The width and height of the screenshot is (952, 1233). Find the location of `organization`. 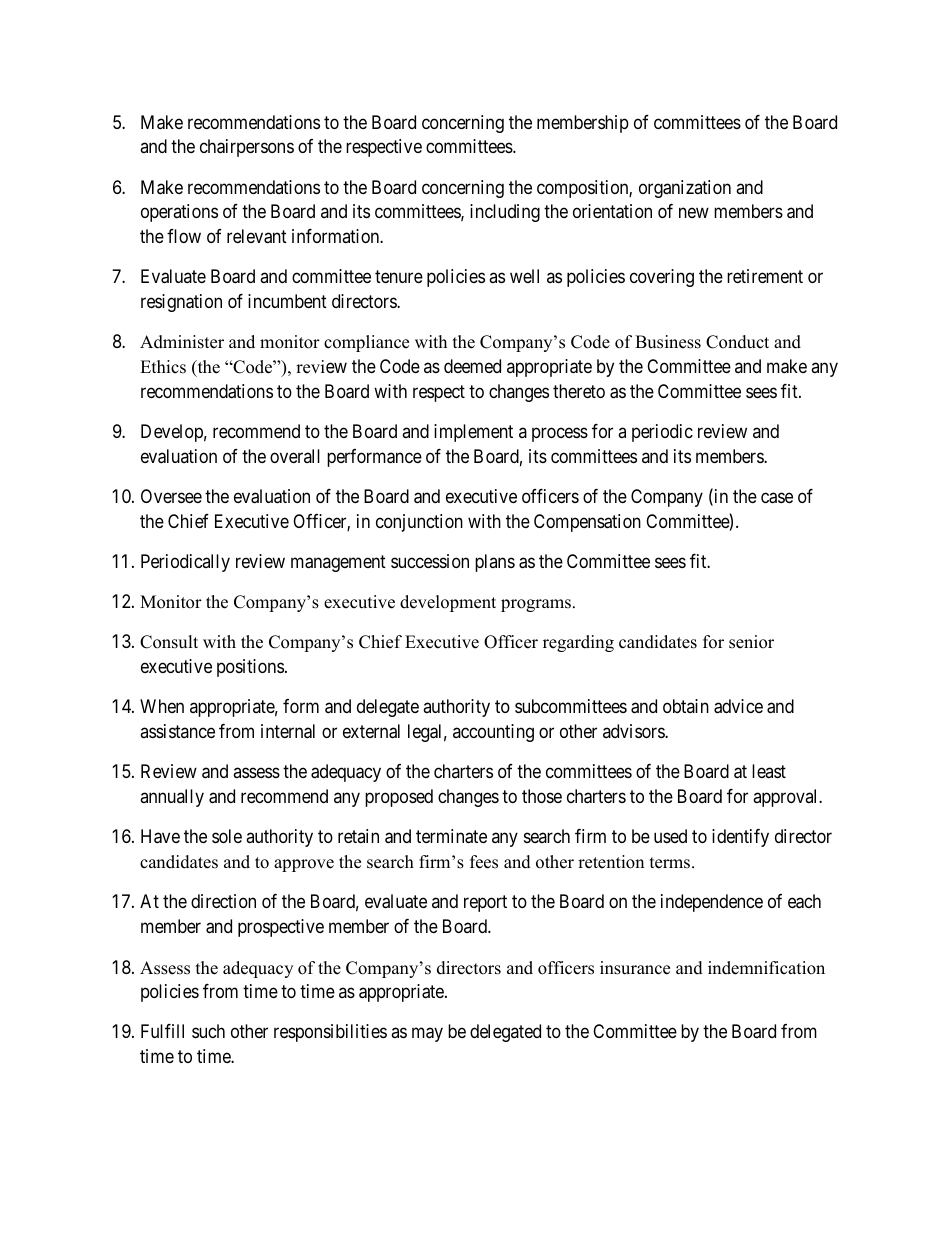

organization is located at coordinates (685, 189).
